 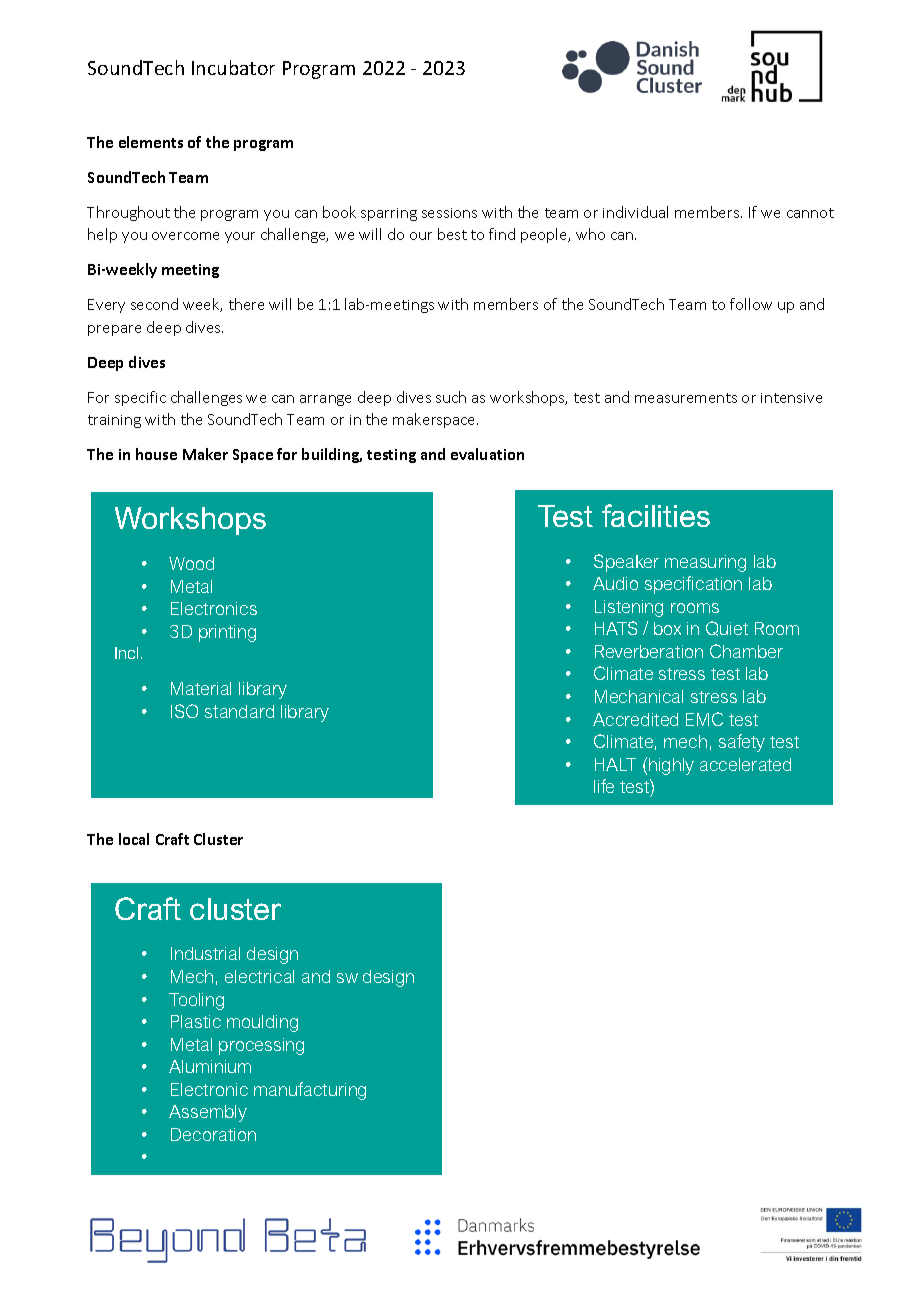 What do you see at coordinates (810, 213) in the image?
I see `cannot` at bounding box center [810, 213].
